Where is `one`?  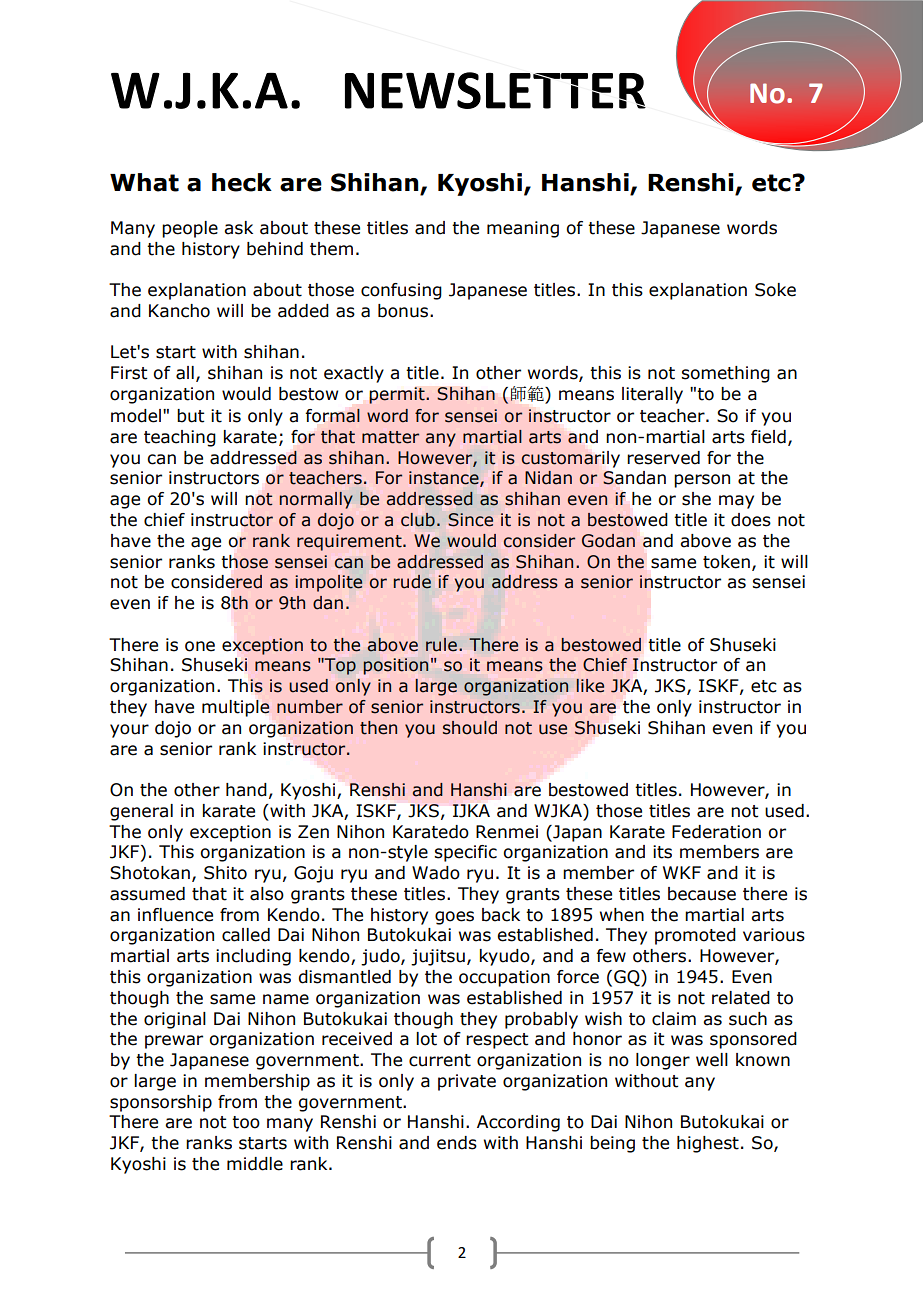
one is located at coordinates (200, 646).
